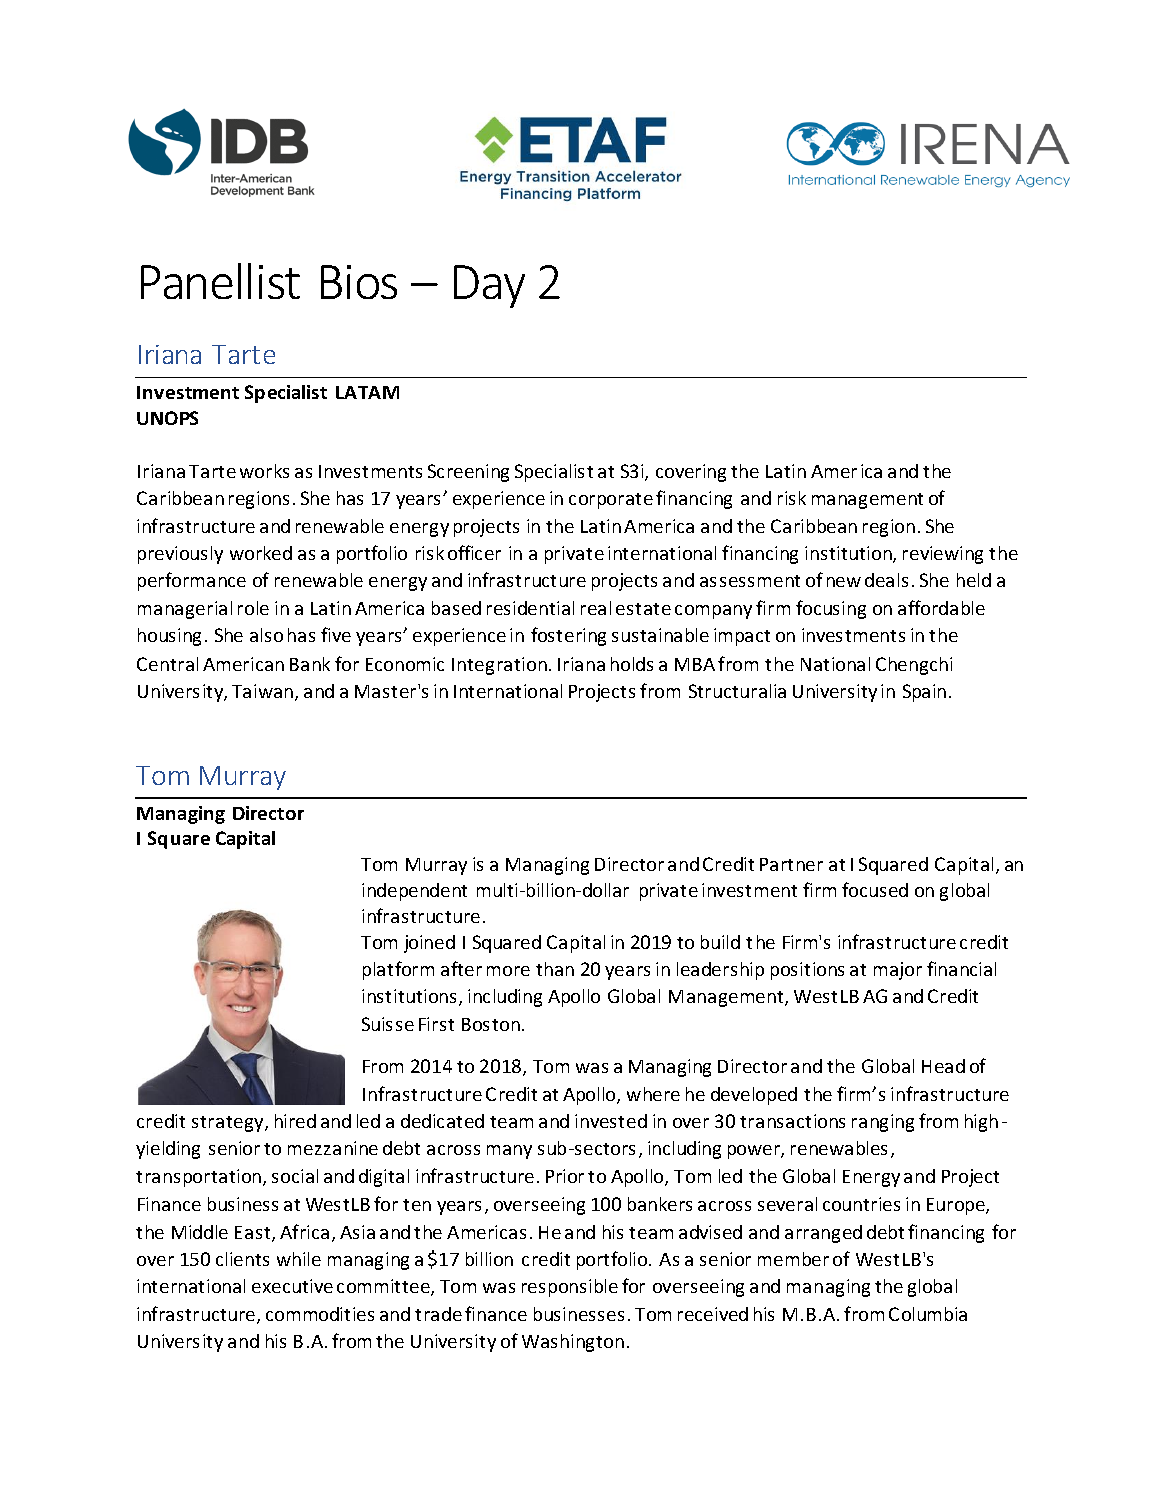 Image resolution: width=1161 pixels, height=1502 pixels. I want to click on major, so click(898, 971).
